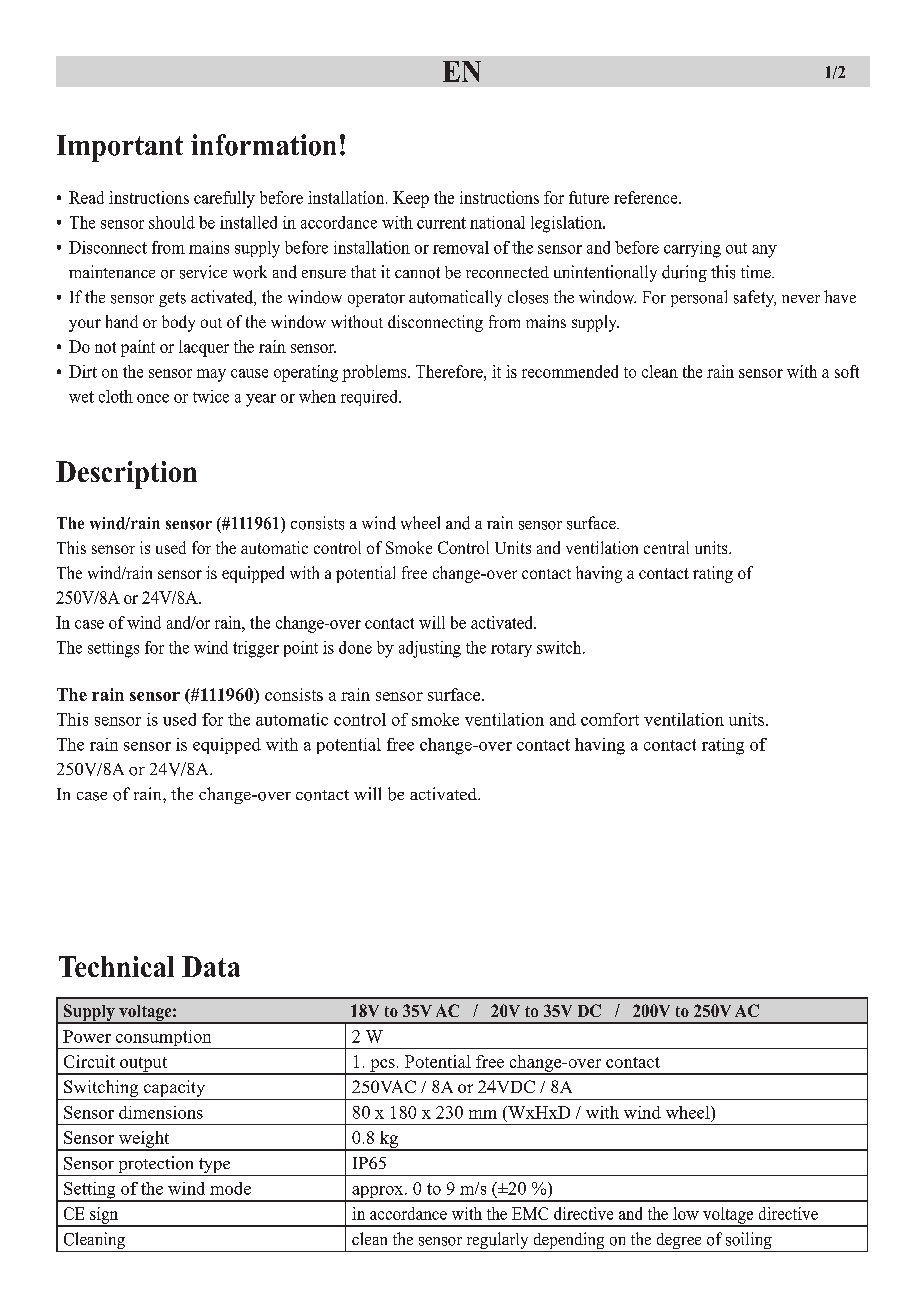  I want to click on carefully, so click(224, 199).
